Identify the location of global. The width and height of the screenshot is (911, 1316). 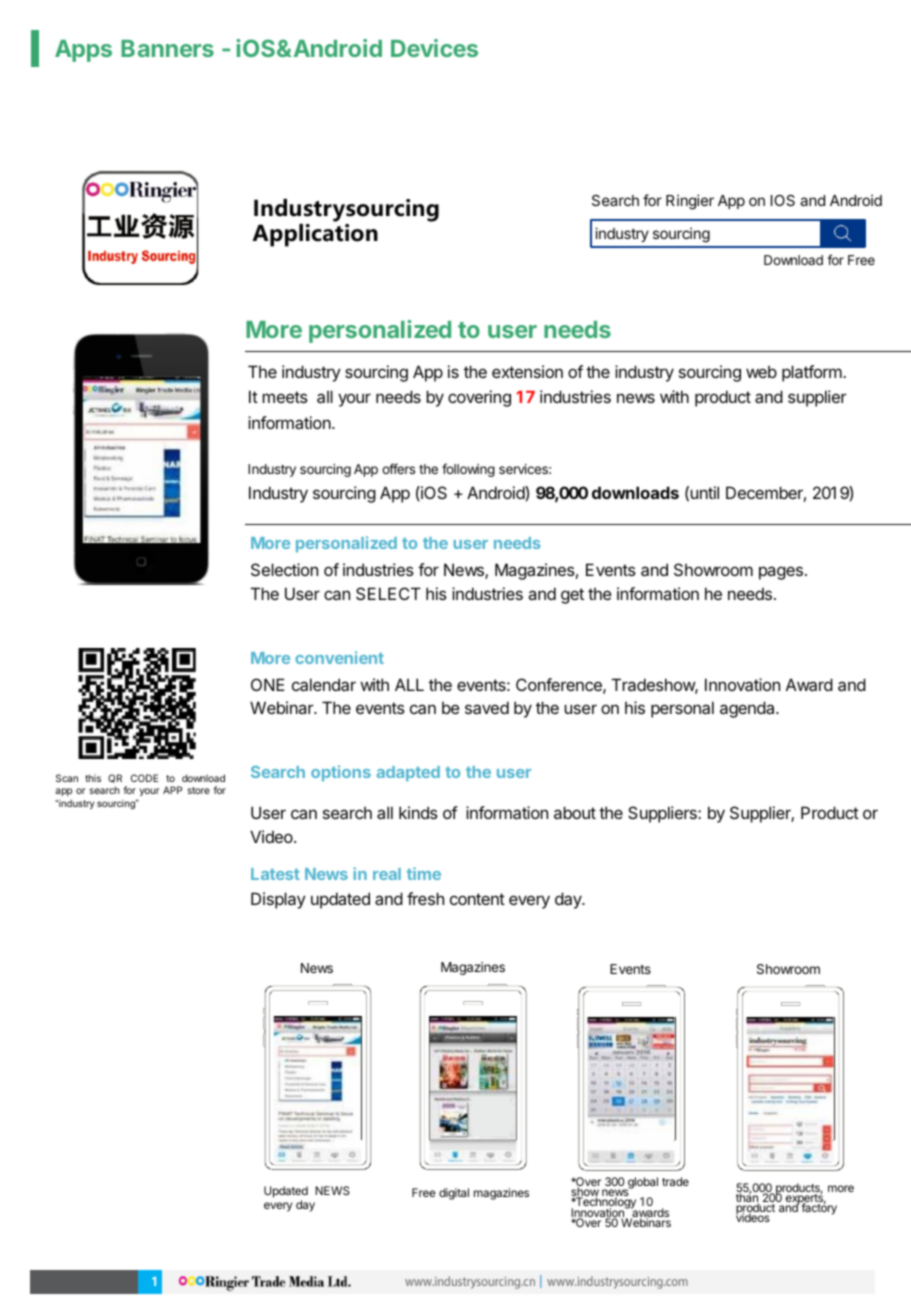
(642, 1184).
